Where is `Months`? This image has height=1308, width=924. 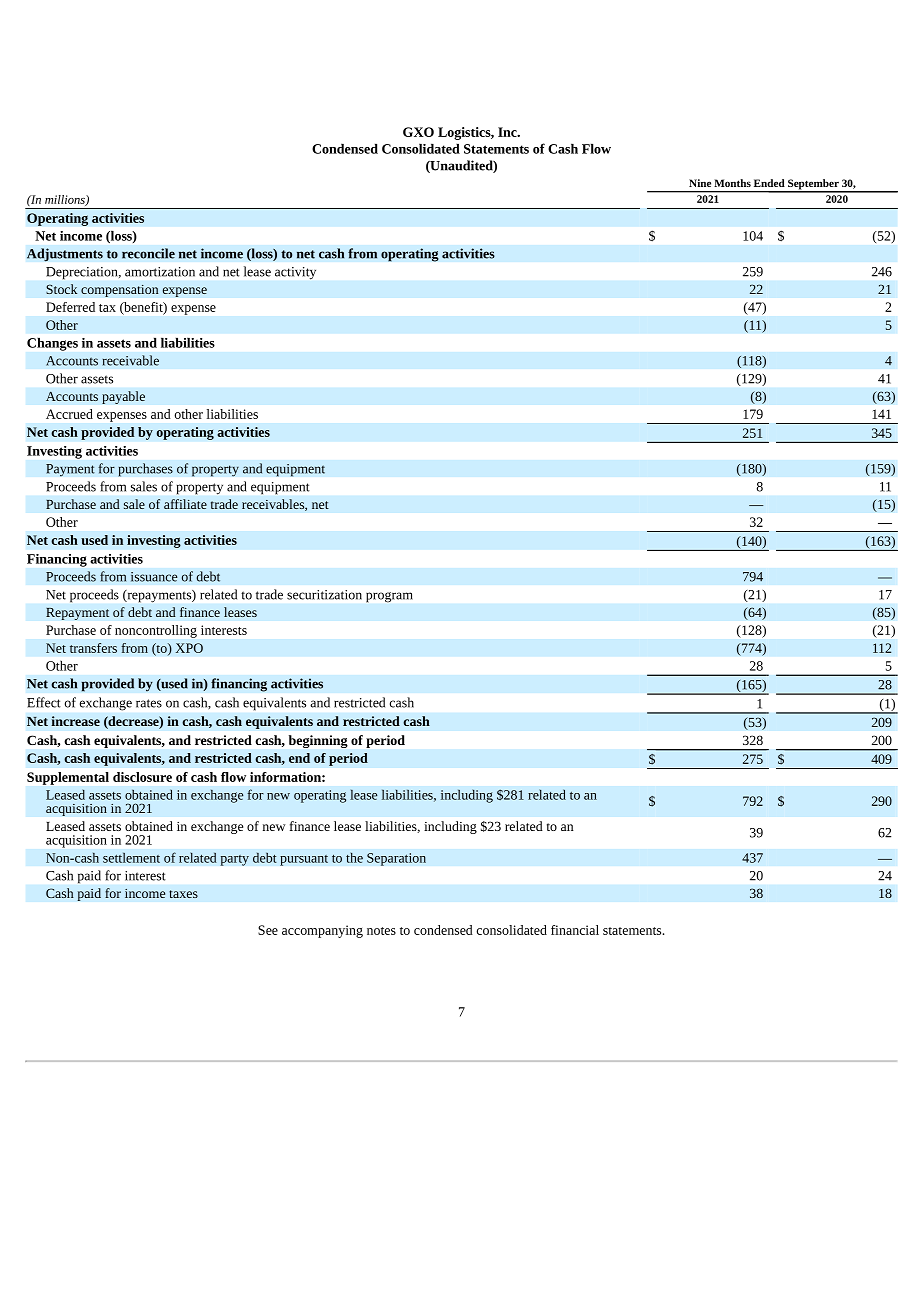
Months is located at coordinates (732, 183).
